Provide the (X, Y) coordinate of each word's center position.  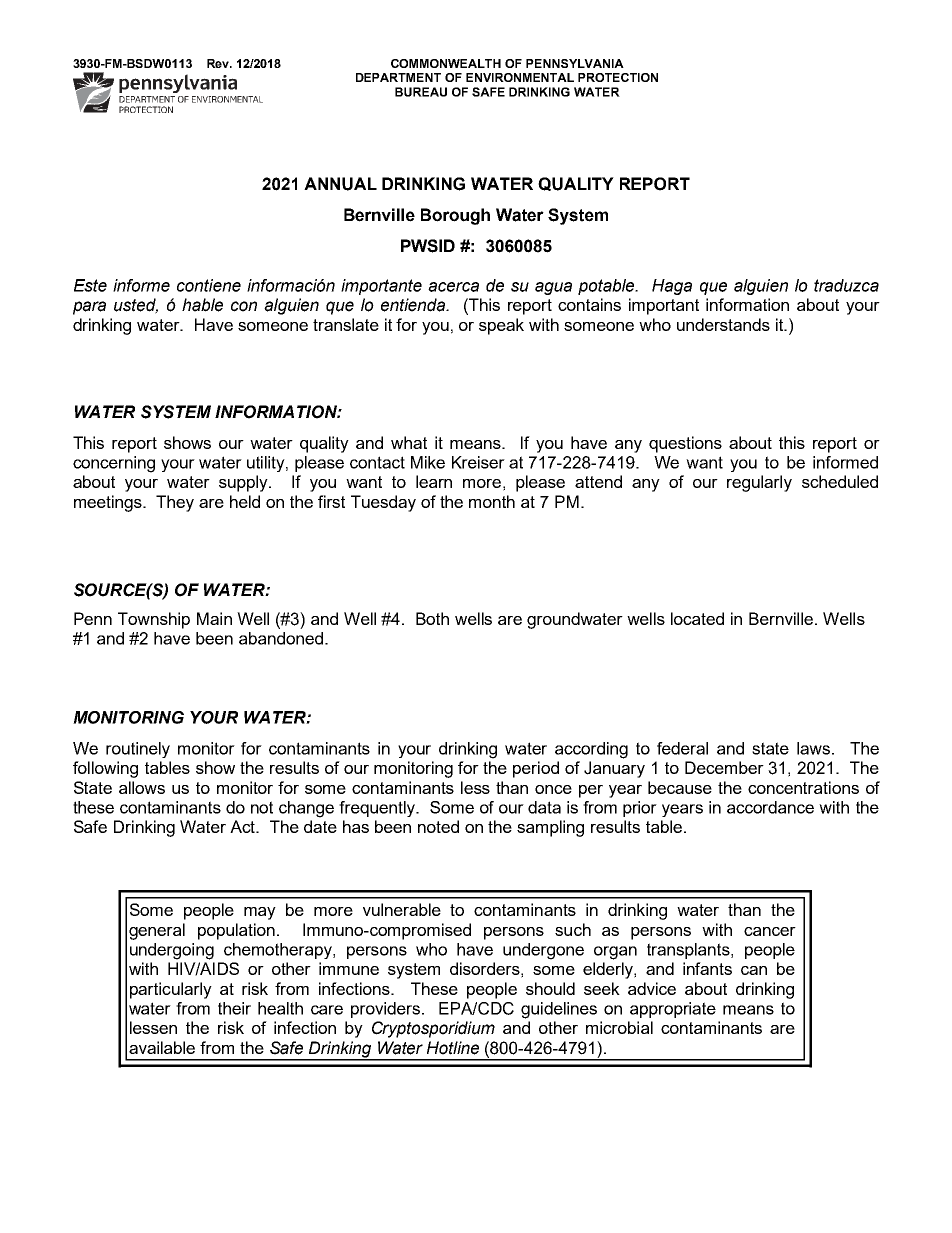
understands (723, 324)
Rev (219, 63)
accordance (770, 807)
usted (136, 306)
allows (142, 787)
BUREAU (421, 92)
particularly (171, 990)
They (175, 503)
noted (438, 826)
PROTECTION (618, 77)
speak (501, 326)
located (697, 618)
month (492, 501)
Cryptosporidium (433, 1029)
